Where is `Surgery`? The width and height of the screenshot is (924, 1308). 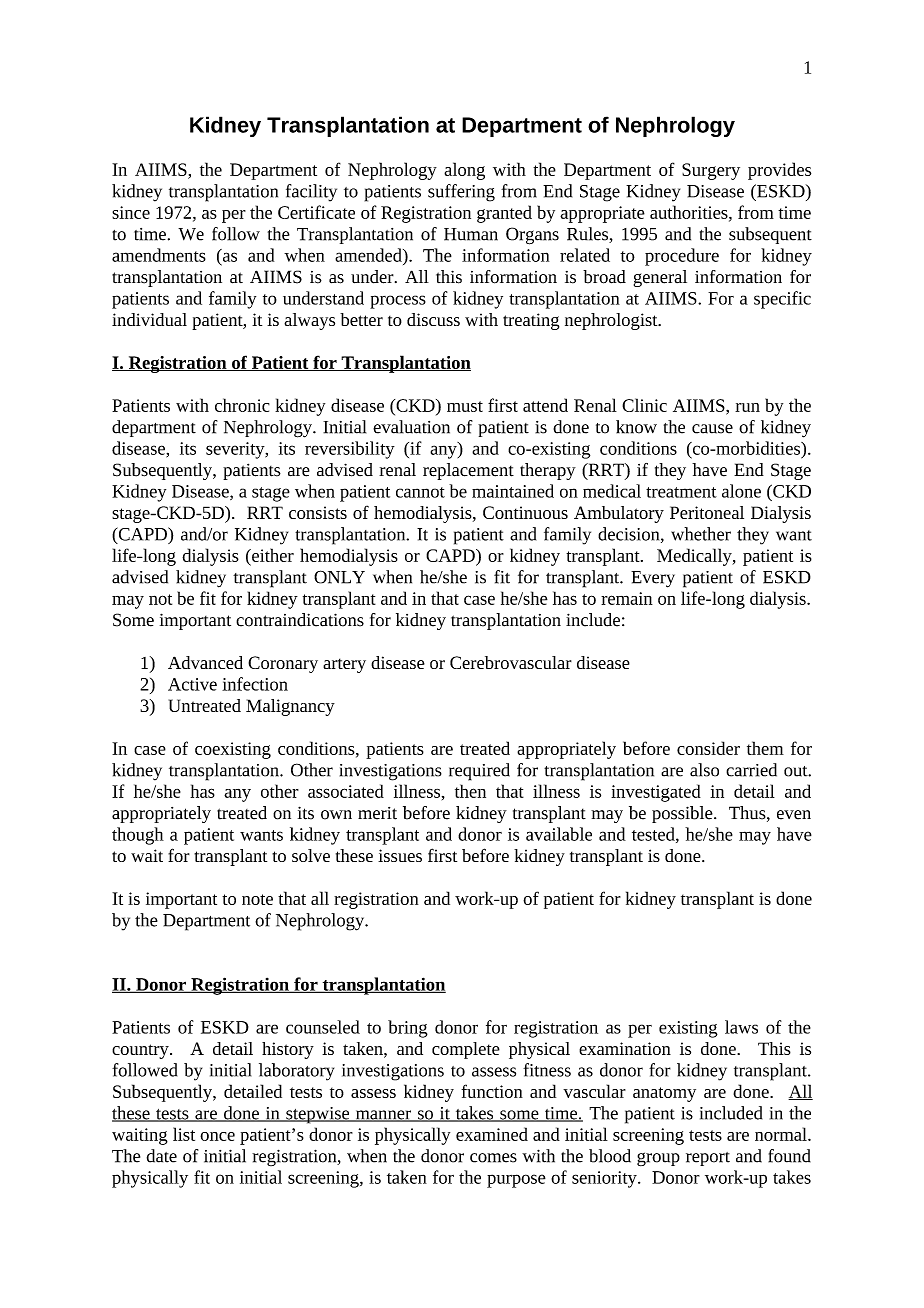 Surgery is located at coordinates (711, 171).
